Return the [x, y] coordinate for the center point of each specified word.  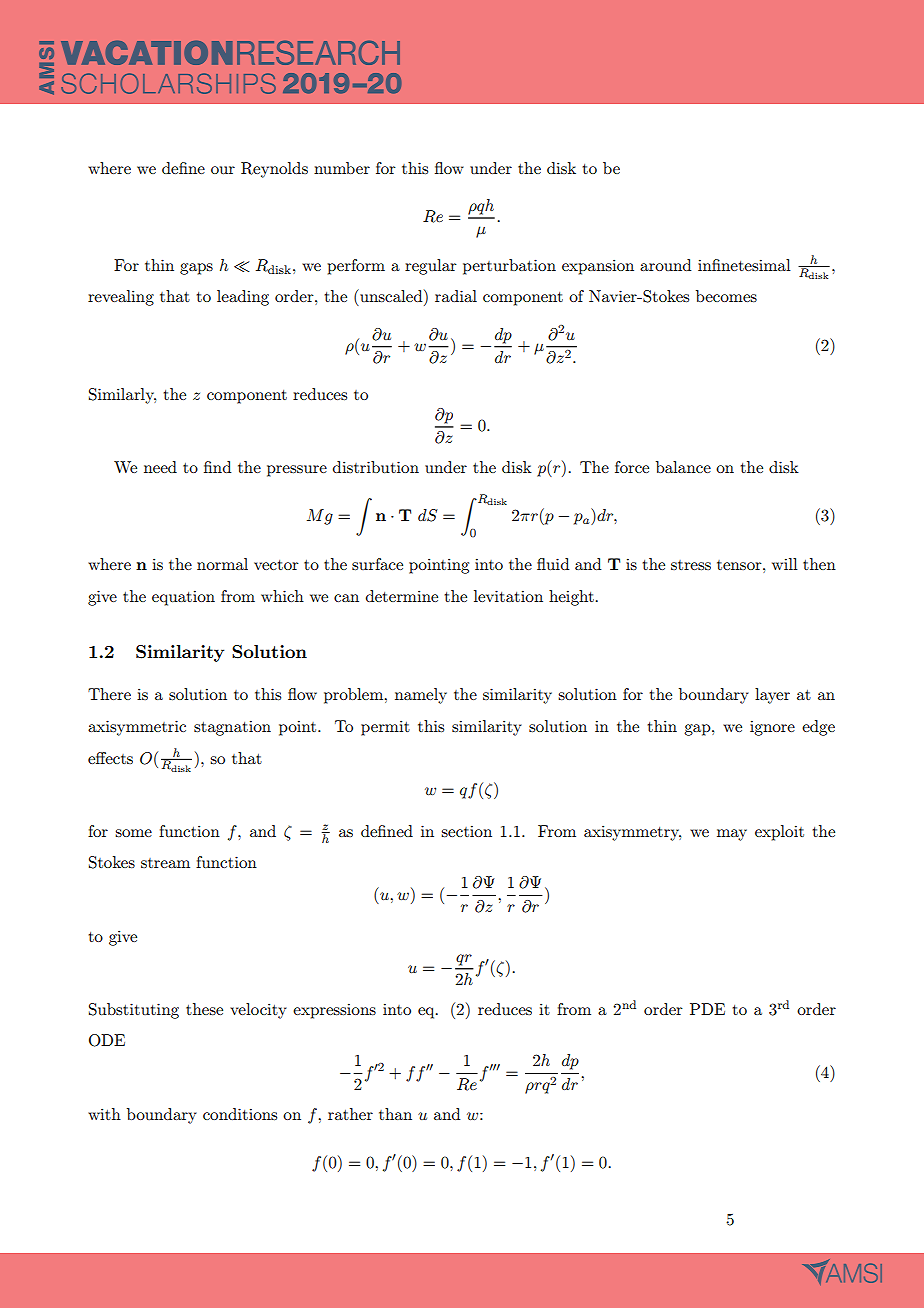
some [133, 833]
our [223, 170]
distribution [376, 467]
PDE [707, 1009]
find [217, 467]
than [395, 1114]
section [466, 831]
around [665, 265]
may [732, 835]
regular [431, 267]
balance [683, 467]
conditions [240, 1114]
